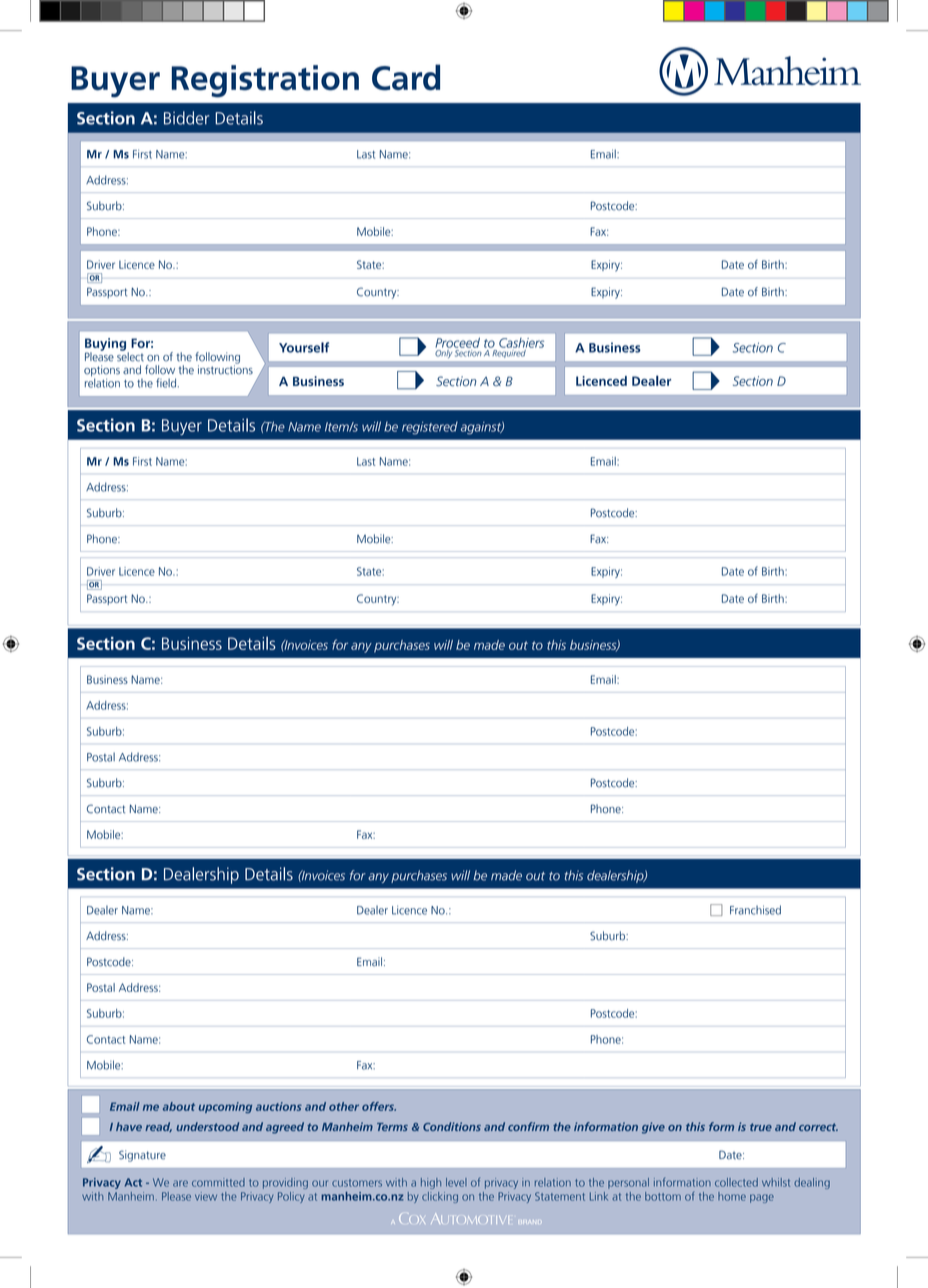  Describe the element at coordinates (186, 118) in the document. I see `Bidder` at that location.
